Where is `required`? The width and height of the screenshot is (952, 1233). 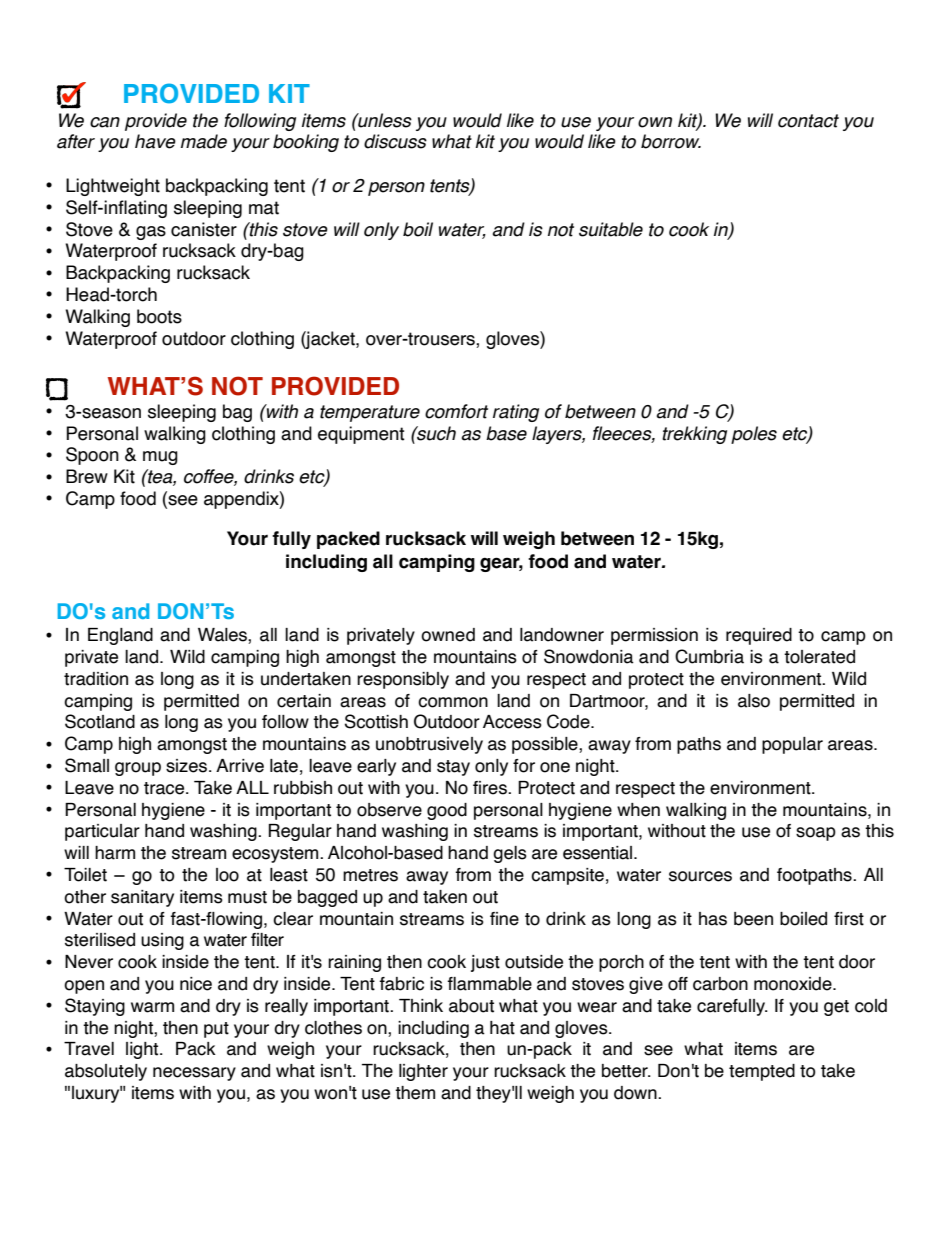
required is located at coordinates (759, 636).
